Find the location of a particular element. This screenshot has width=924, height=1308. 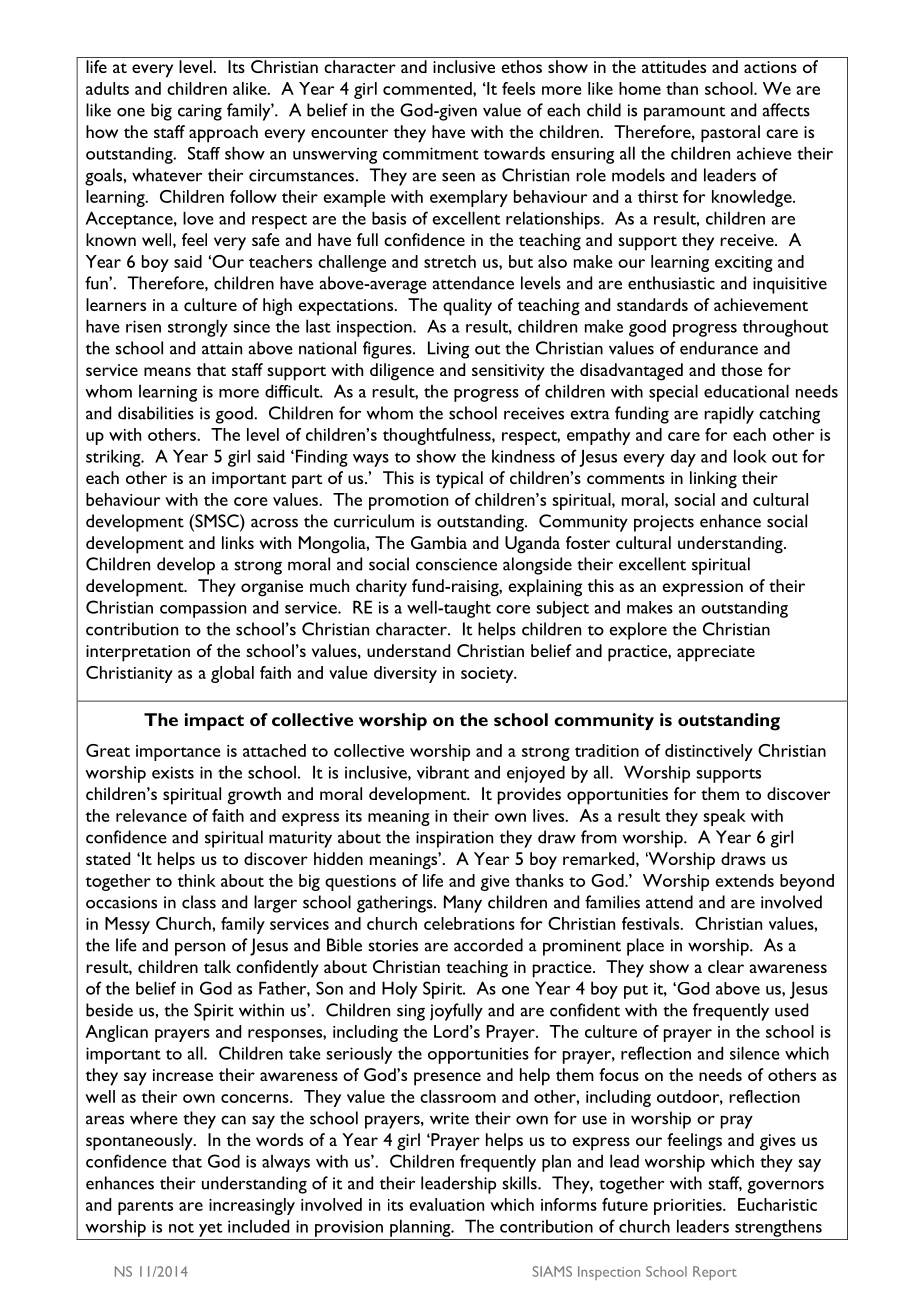

commented is located at coordinates (428, 88).
